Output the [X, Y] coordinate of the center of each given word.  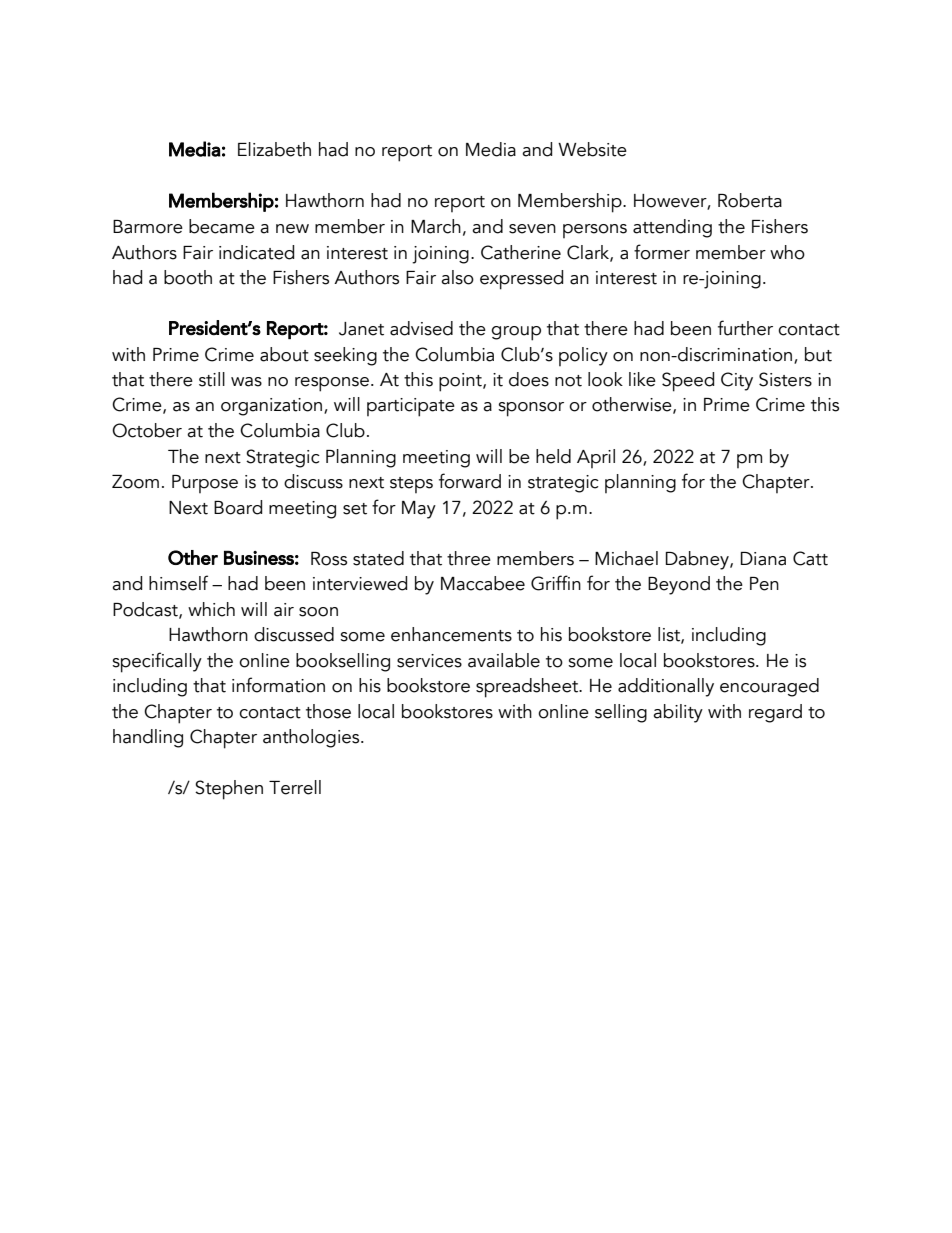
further [745, 328]
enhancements [451, 634]
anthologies [312, 738]
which [211, 609]
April [596, 458]
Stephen [229, 790]
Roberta [750, 200]
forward [470, 481]
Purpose [205, 484]
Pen [764, 584]
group [516, 333]
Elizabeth [274, 149]
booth [188, 277]
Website [592, 149]
